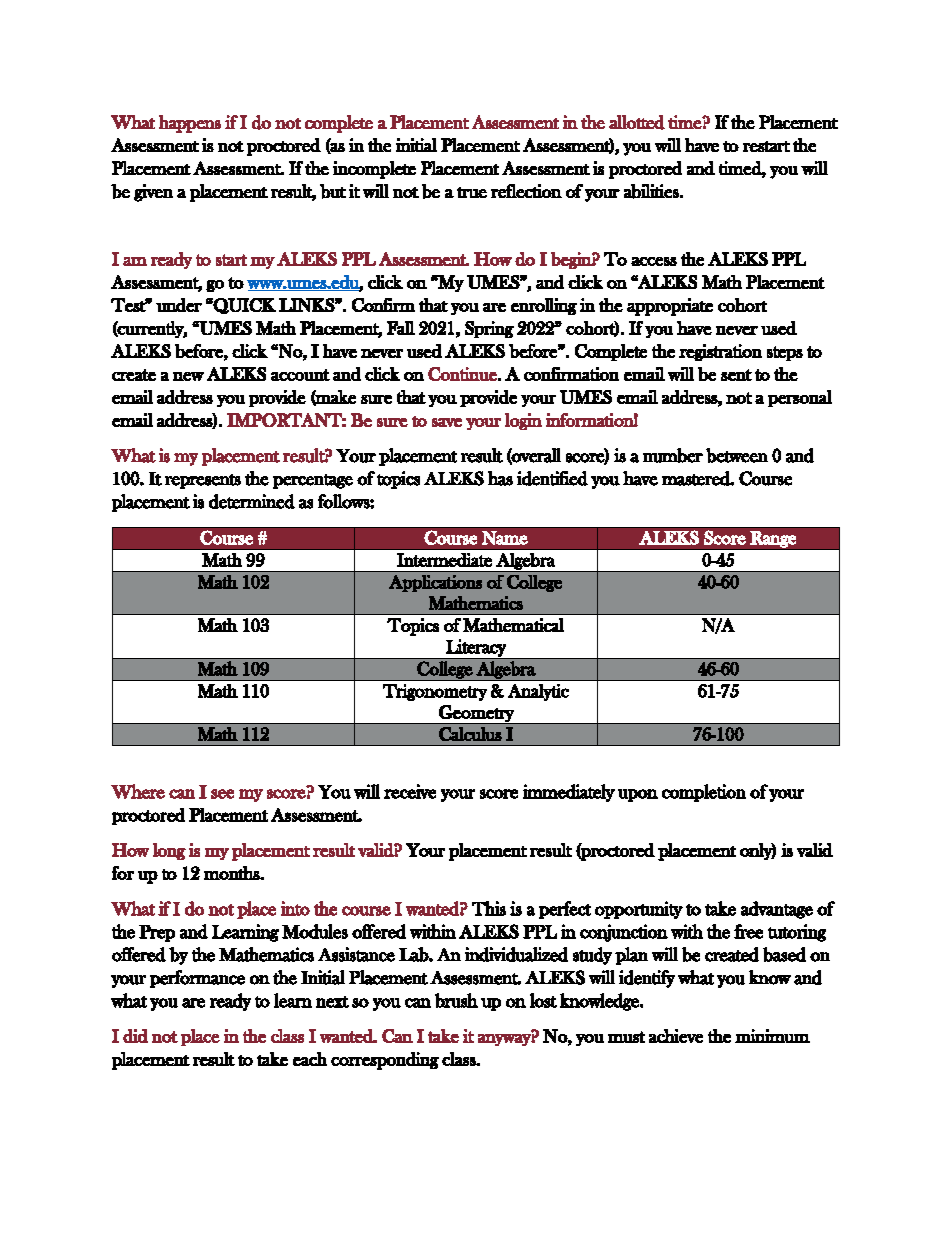  Describe the element at coordinates (252, 501) in the screenshot. I see `determined` at that location.
